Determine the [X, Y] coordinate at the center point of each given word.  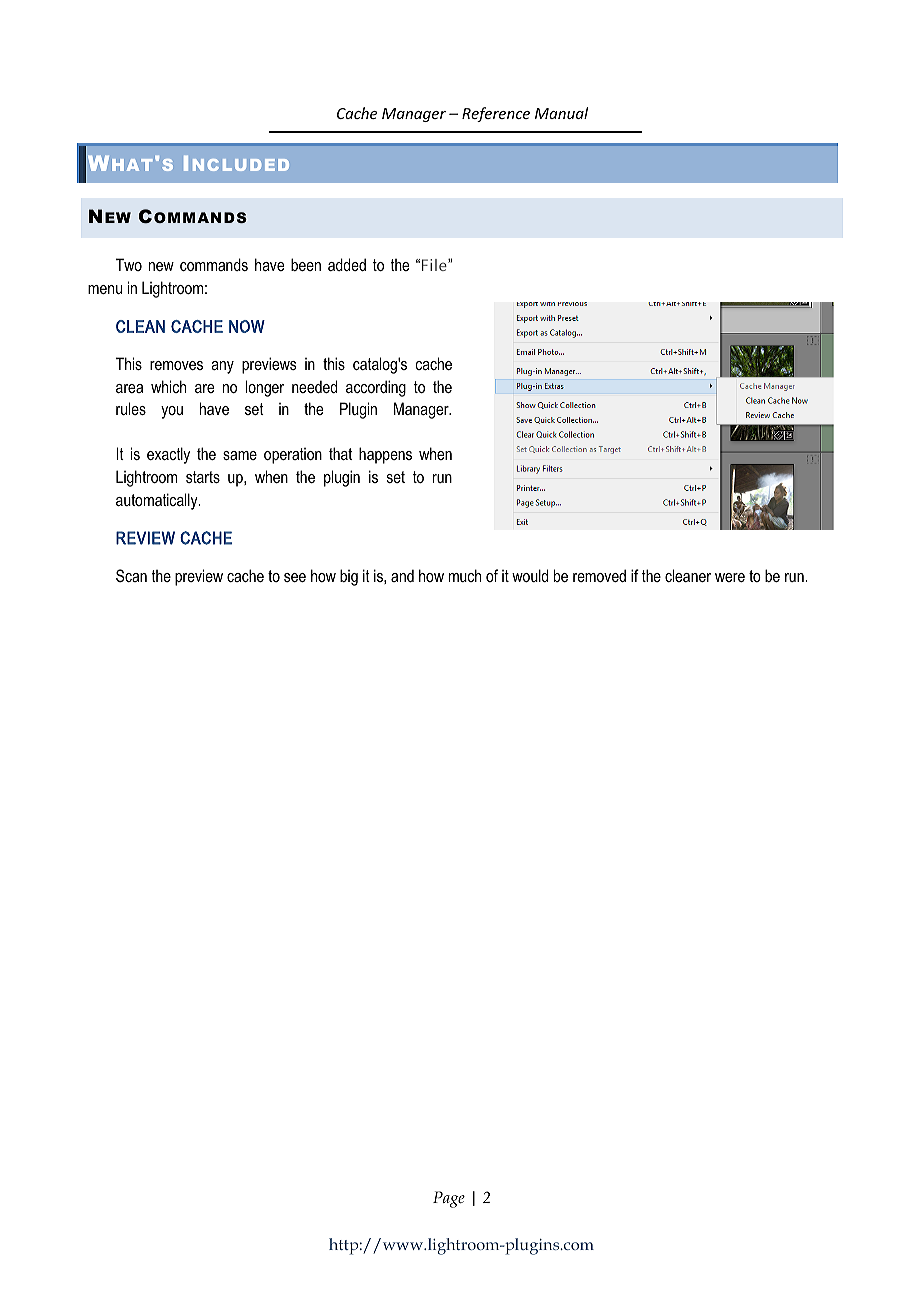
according [376, 388]
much [465, 575]
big [349, 577]
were [730, 577]
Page [449, 1199]
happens [385, 455]
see [295, 577]
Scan [131, 575]
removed [599, 575]
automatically [158, 501]
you [172, 412]
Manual [561, 113]
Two [129, 264]
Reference [496, 114]
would [530, 575]
